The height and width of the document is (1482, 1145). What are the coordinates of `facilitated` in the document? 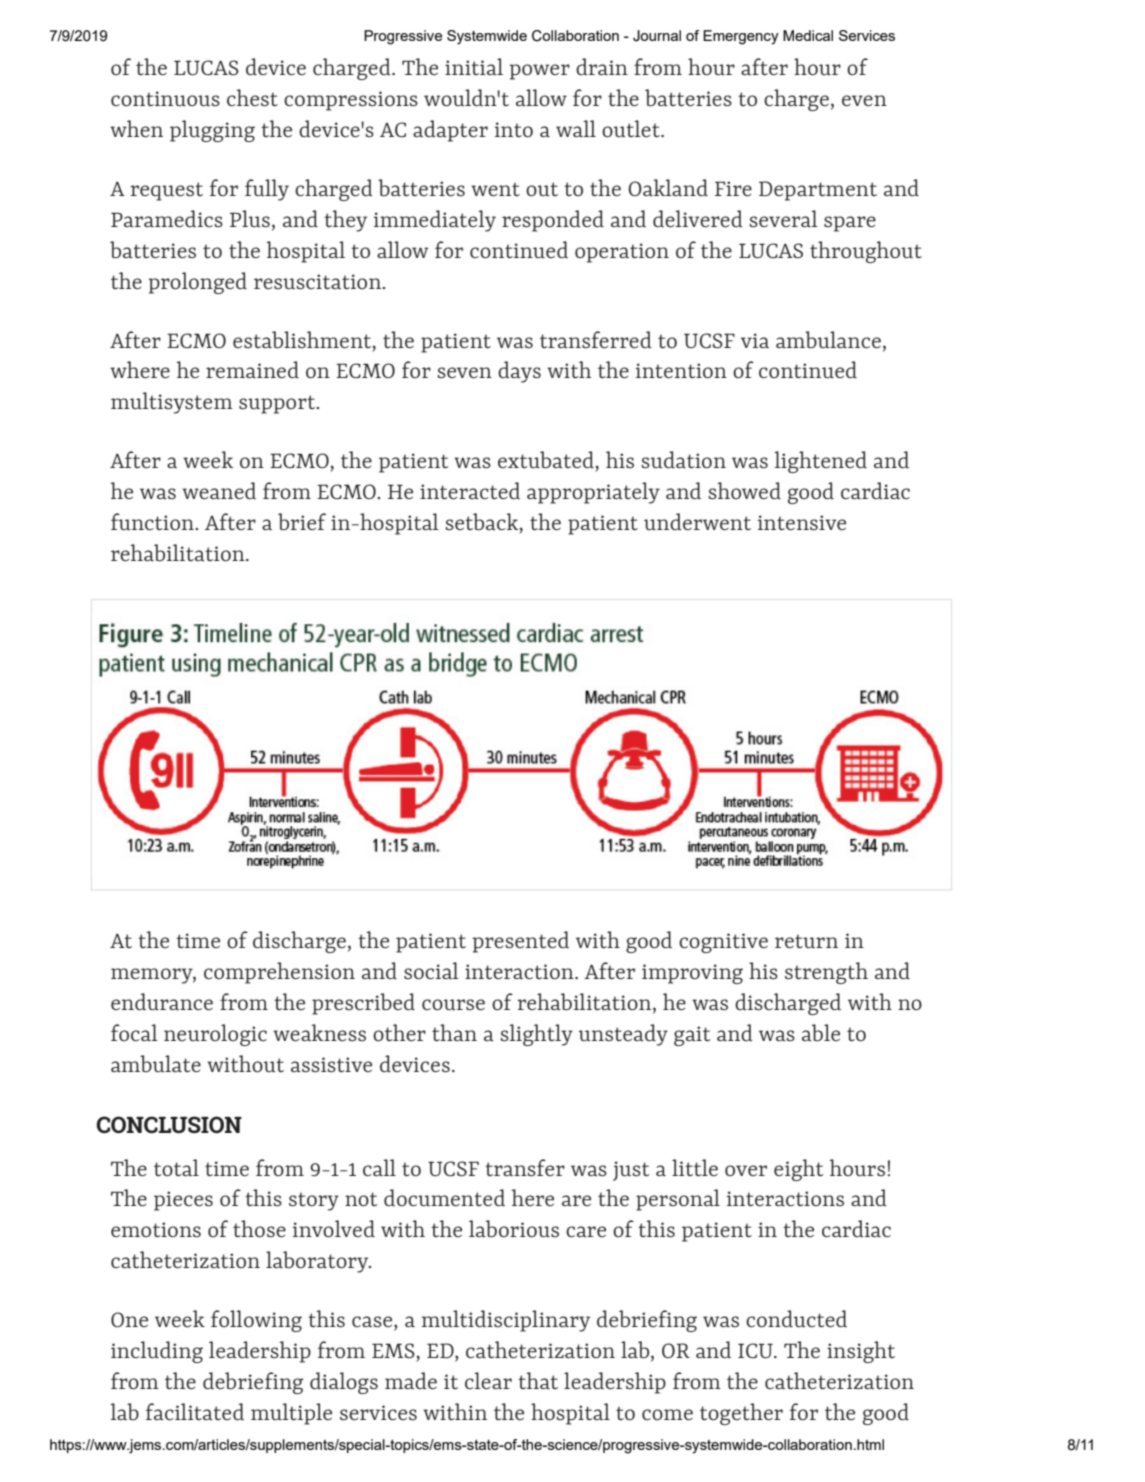 It's located at (195, 1411).
